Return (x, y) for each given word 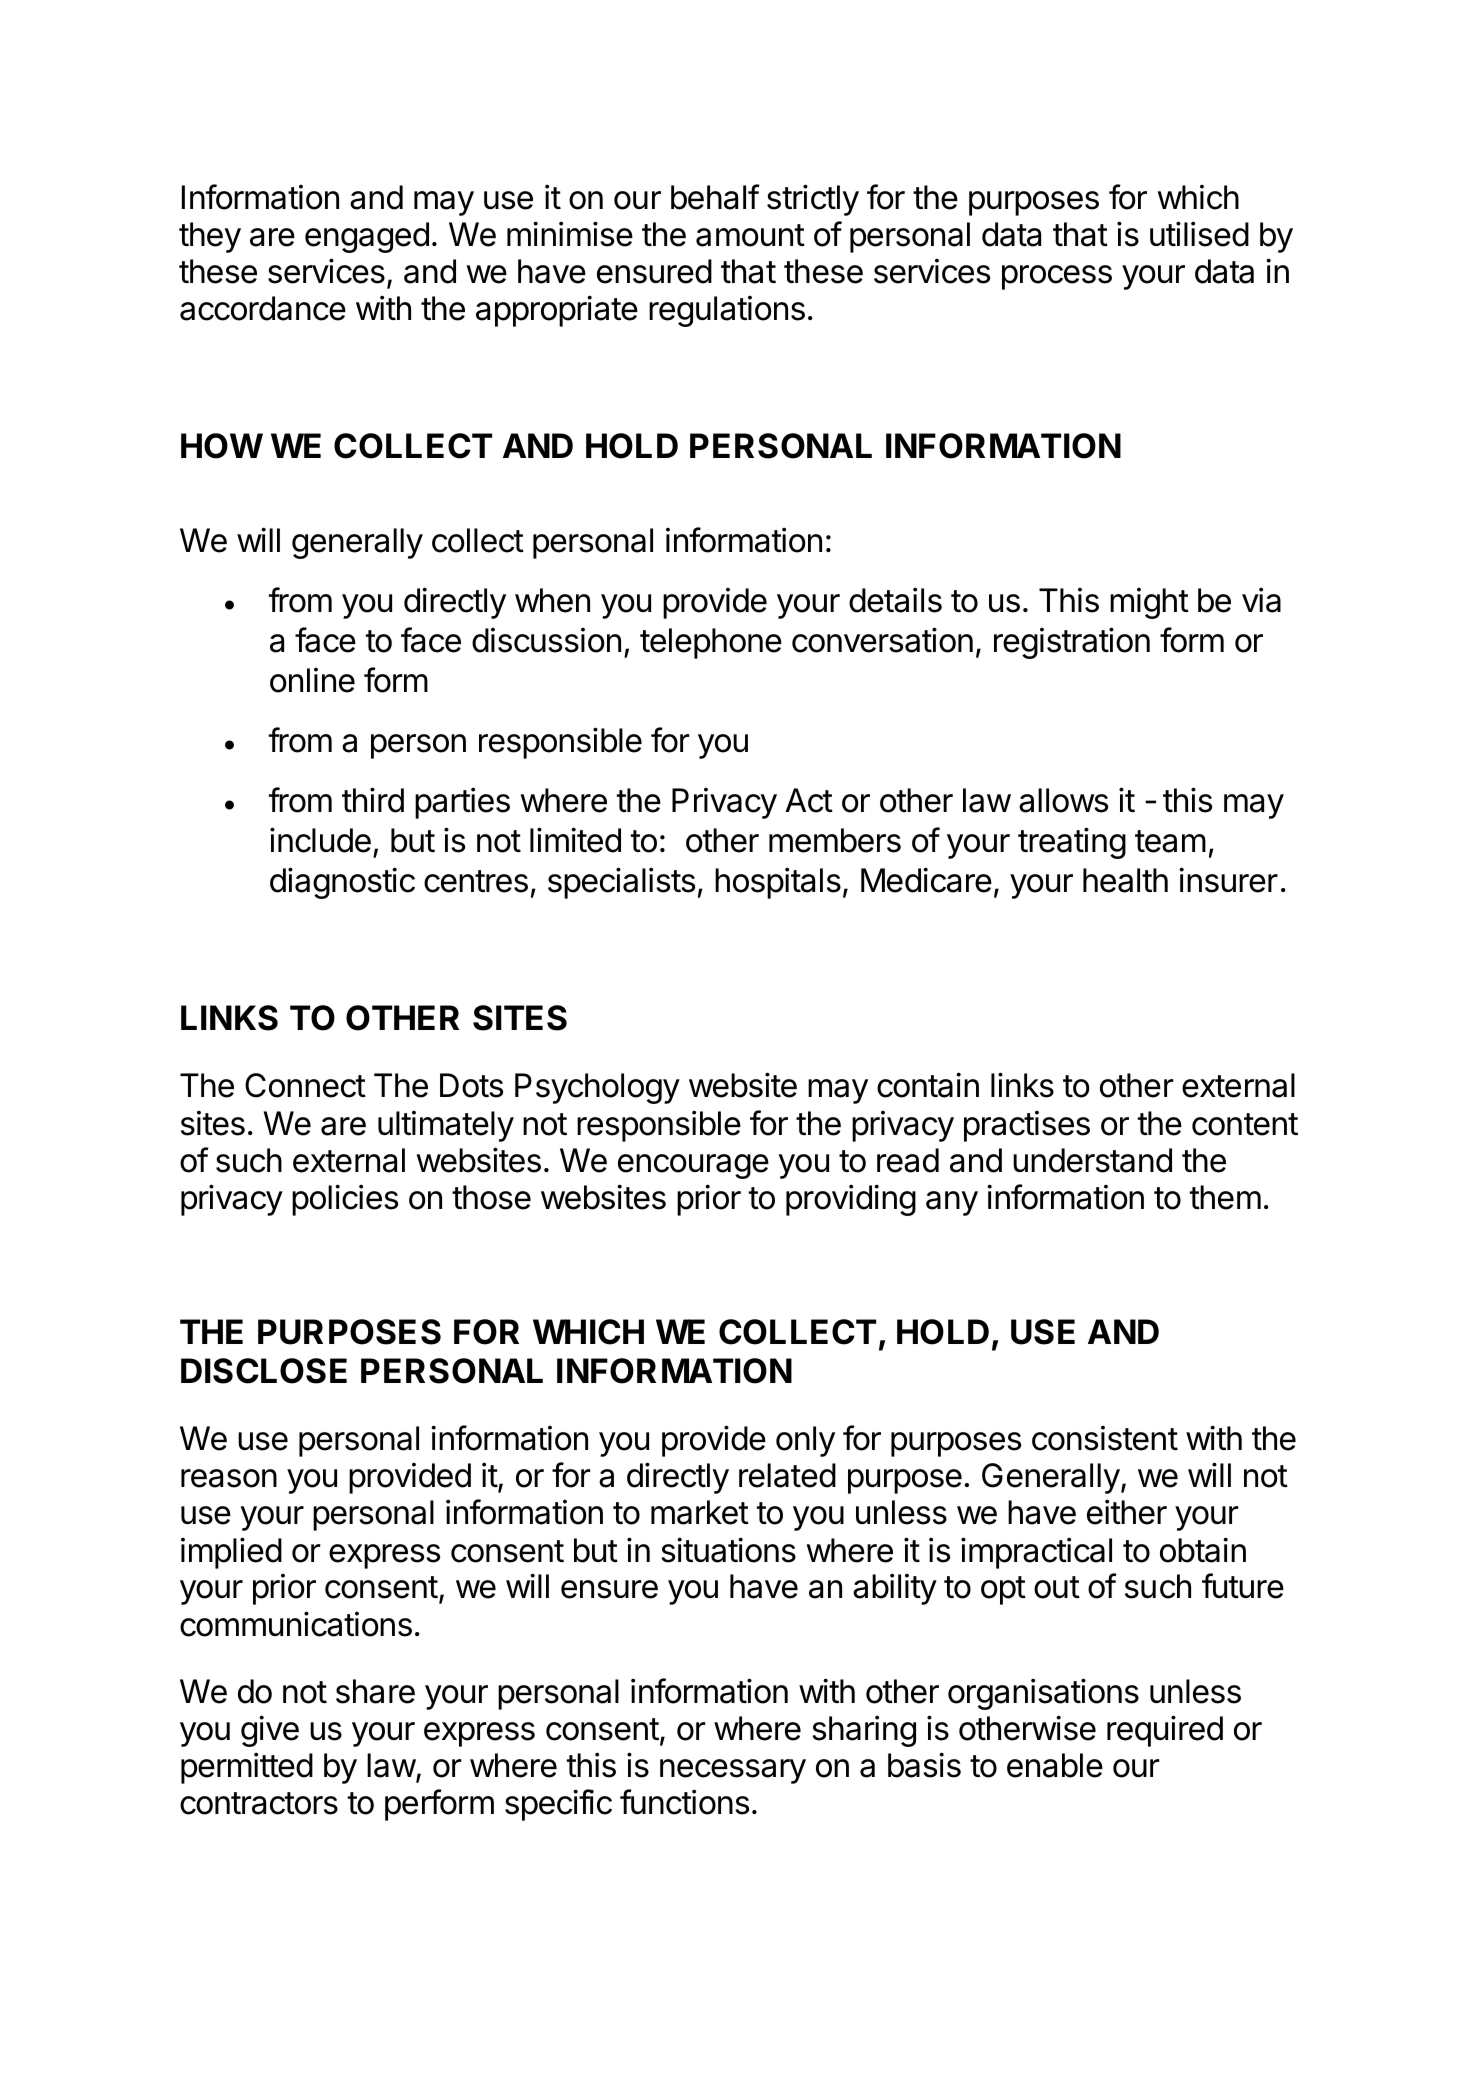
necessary (733, 1771)
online (312, 680)
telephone (711, 643)
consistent (1105, 1438)
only (805, 1441)
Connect (305, 1085)
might (1149, 603)
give (270, 1731)
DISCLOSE (264, 1371)
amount (750, 235)
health (1125, 880)
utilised (1199, 234)
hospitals (778, 883)
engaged (367, 237)
